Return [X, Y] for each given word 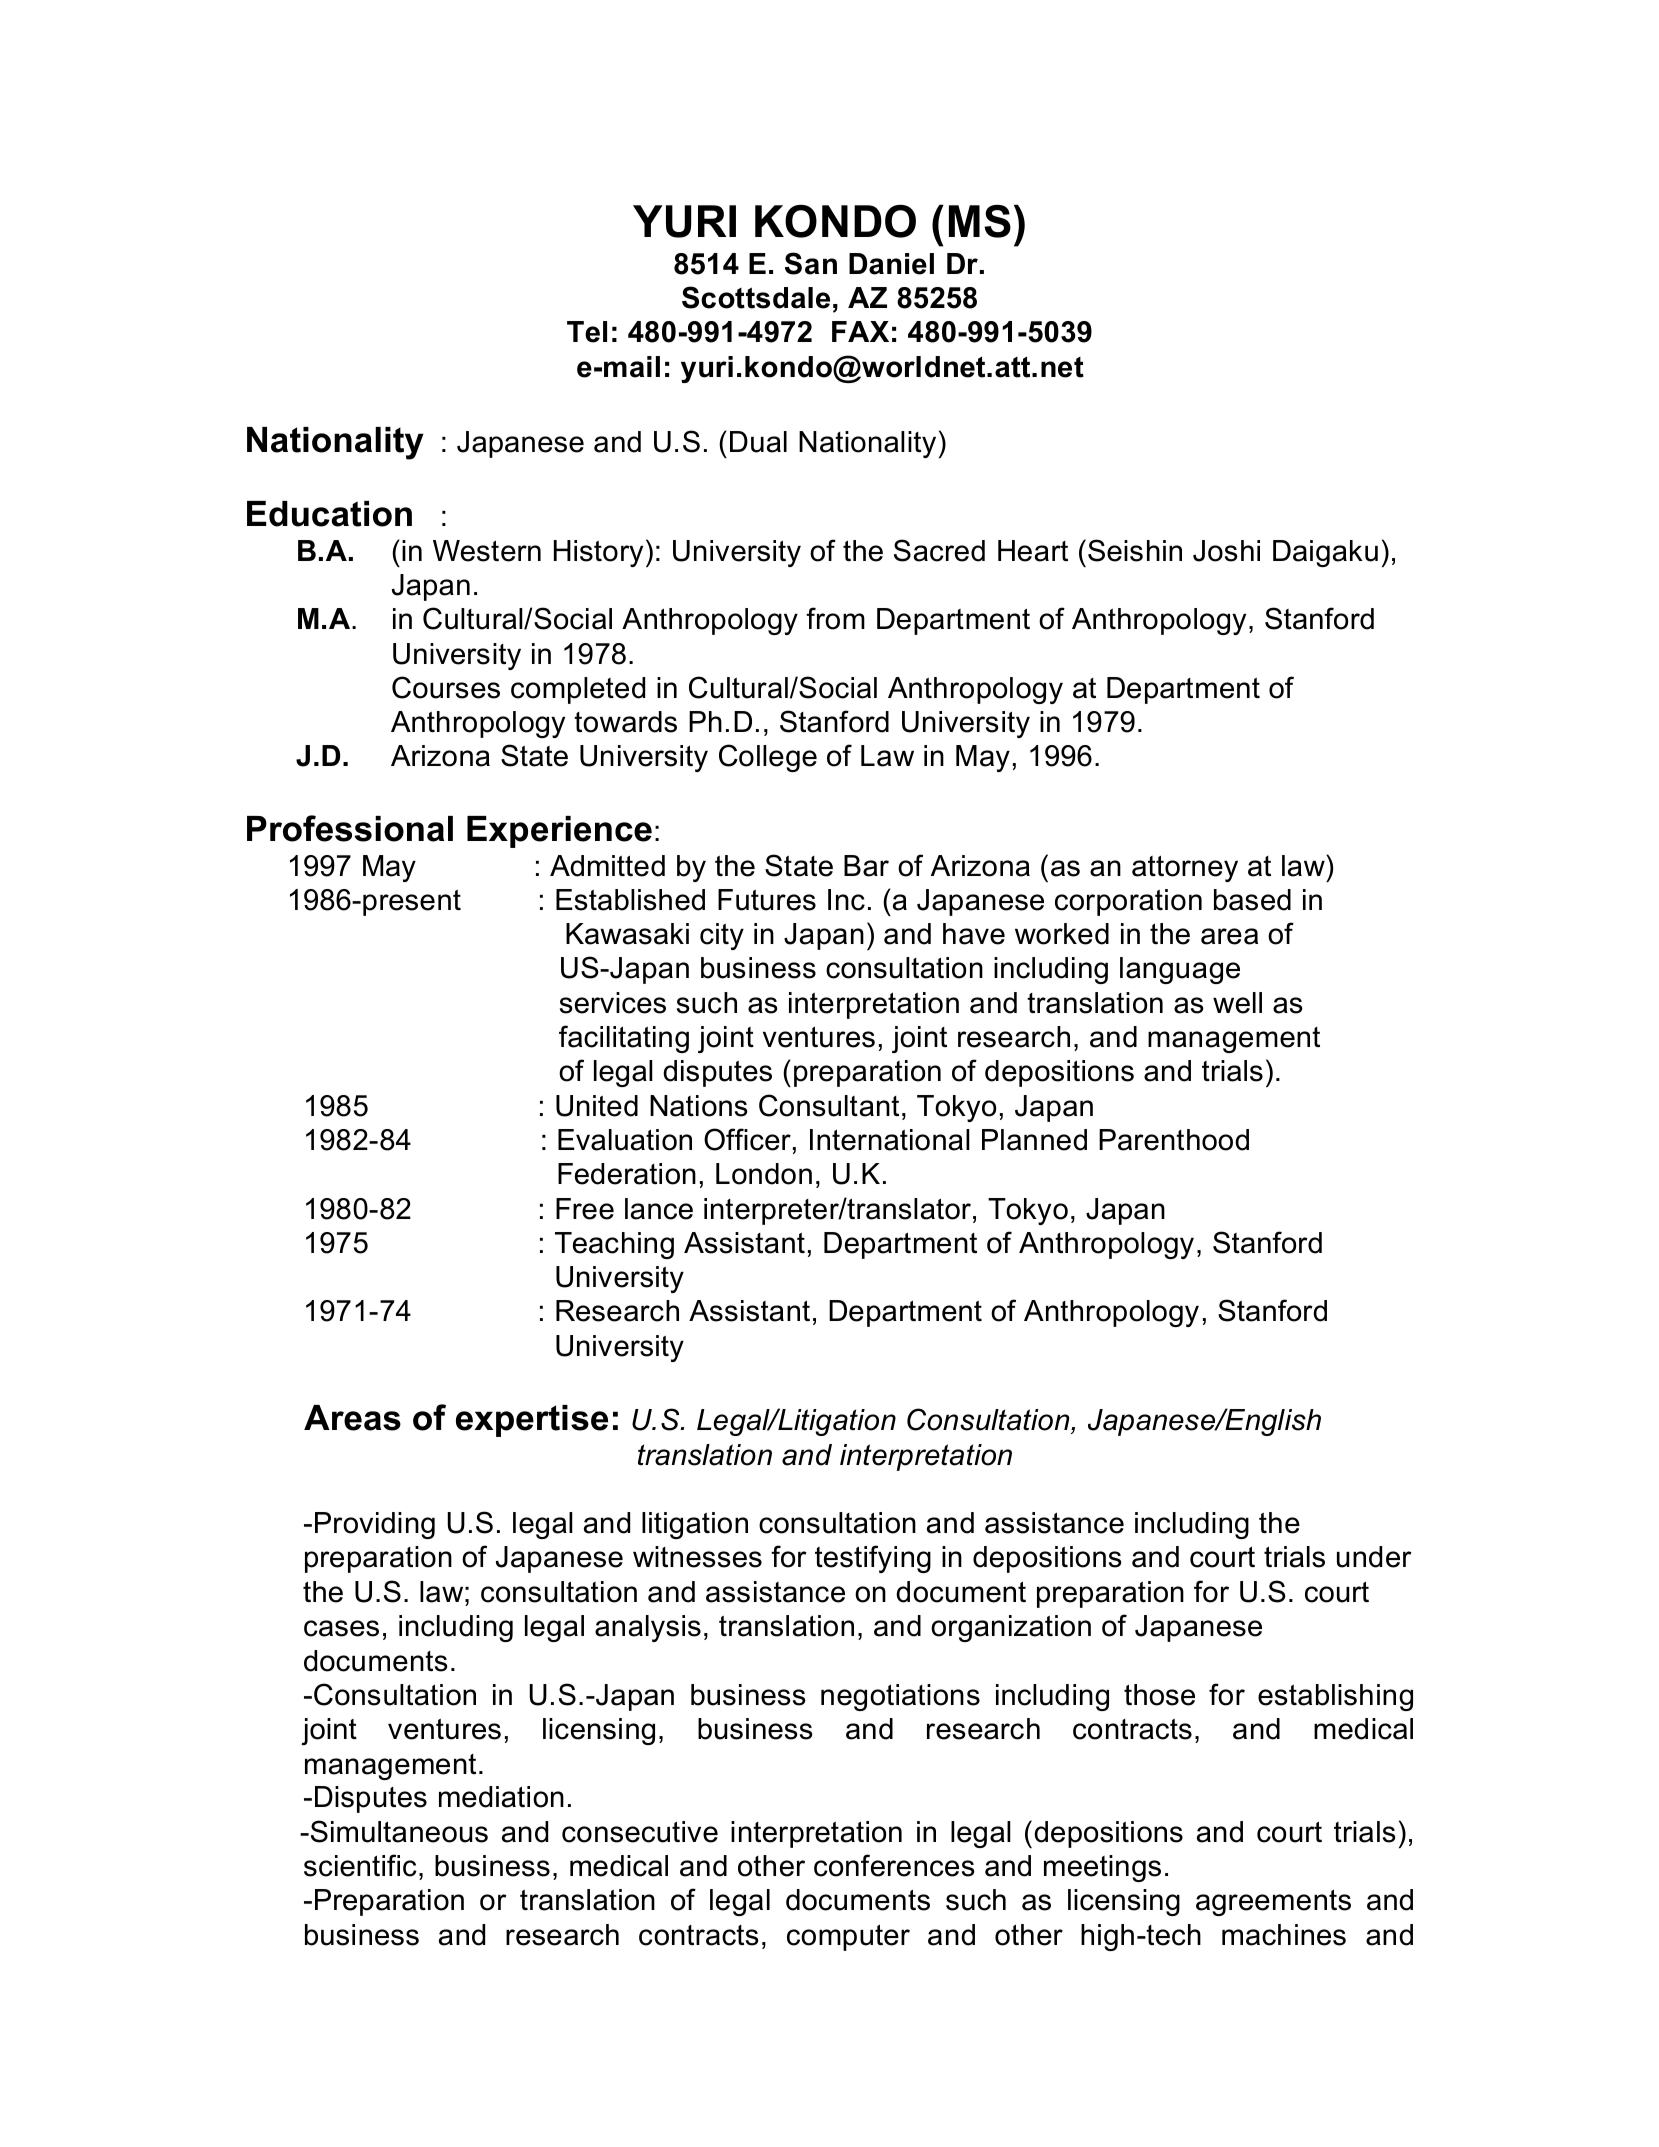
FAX [860, 331]
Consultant [829, 1105]
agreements [1273, 1902]
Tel [587, 332]
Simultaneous [399, 1831]
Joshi [1226, 551]
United [597, 1106]
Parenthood [1174, 1140]
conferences [894, 1865]
